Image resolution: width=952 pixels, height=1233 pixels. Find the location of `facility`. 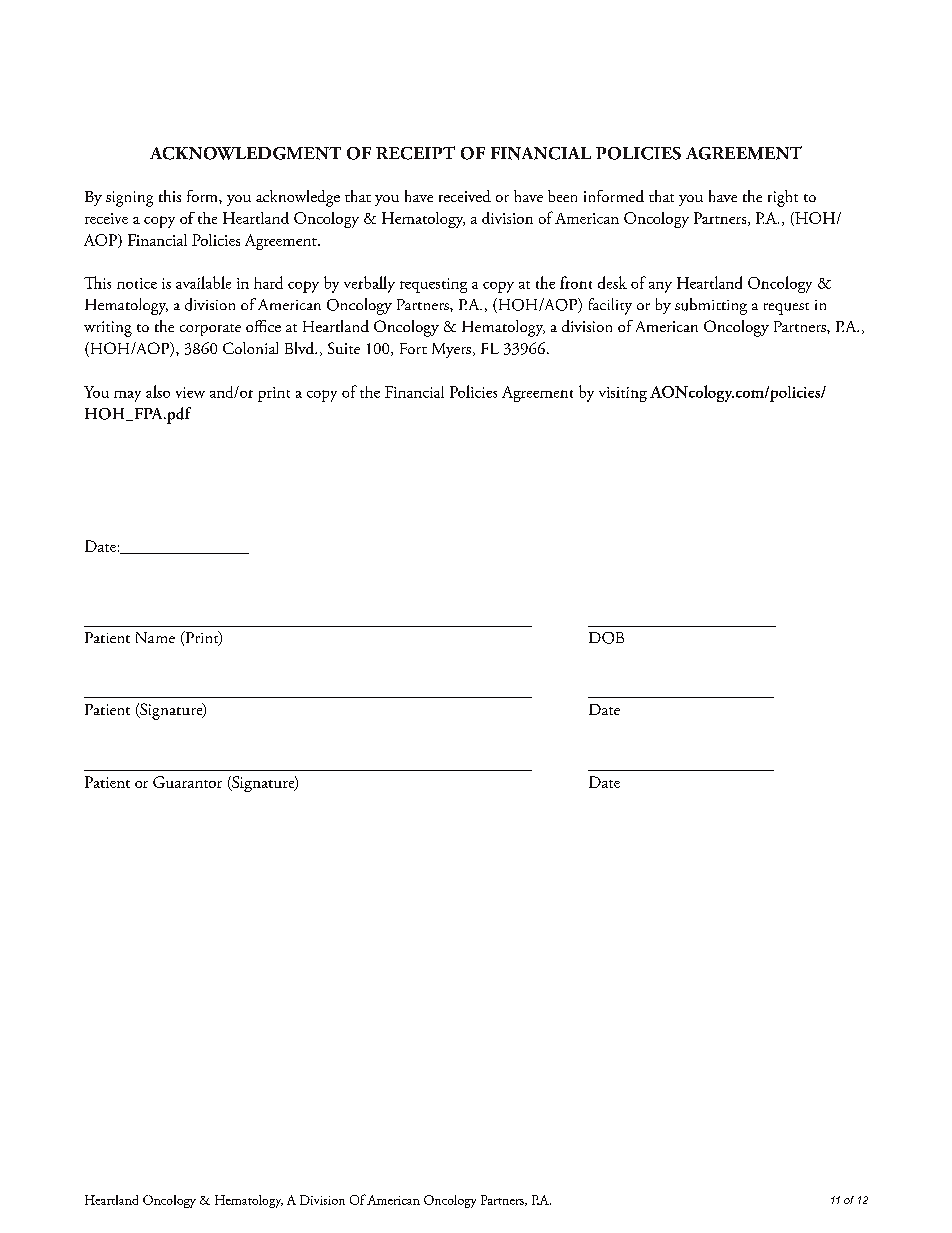

facility is located at coordinates (610, 306).
